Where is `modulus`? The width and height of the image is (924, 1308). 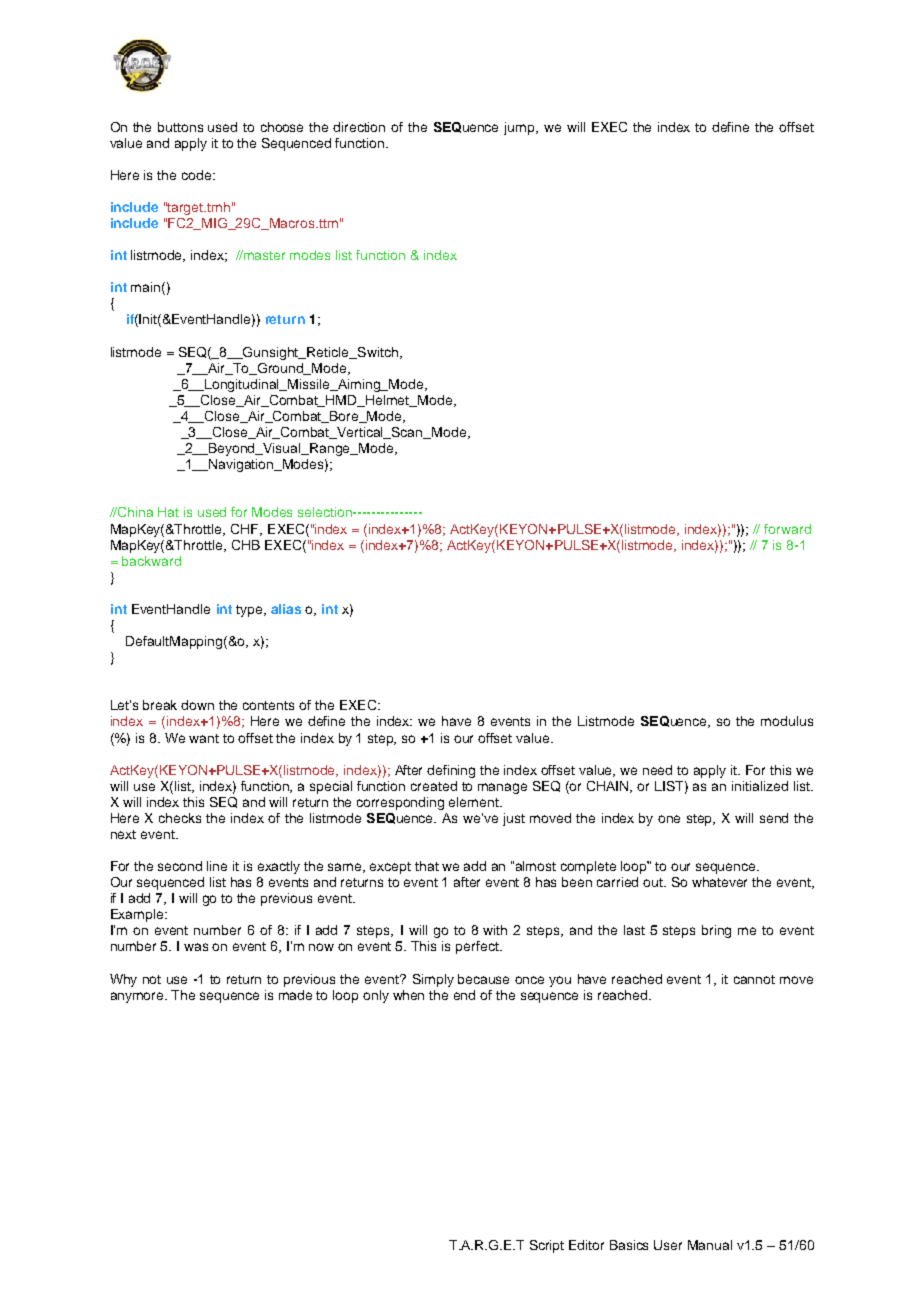
modulus is located at coordinates (787, 721).
